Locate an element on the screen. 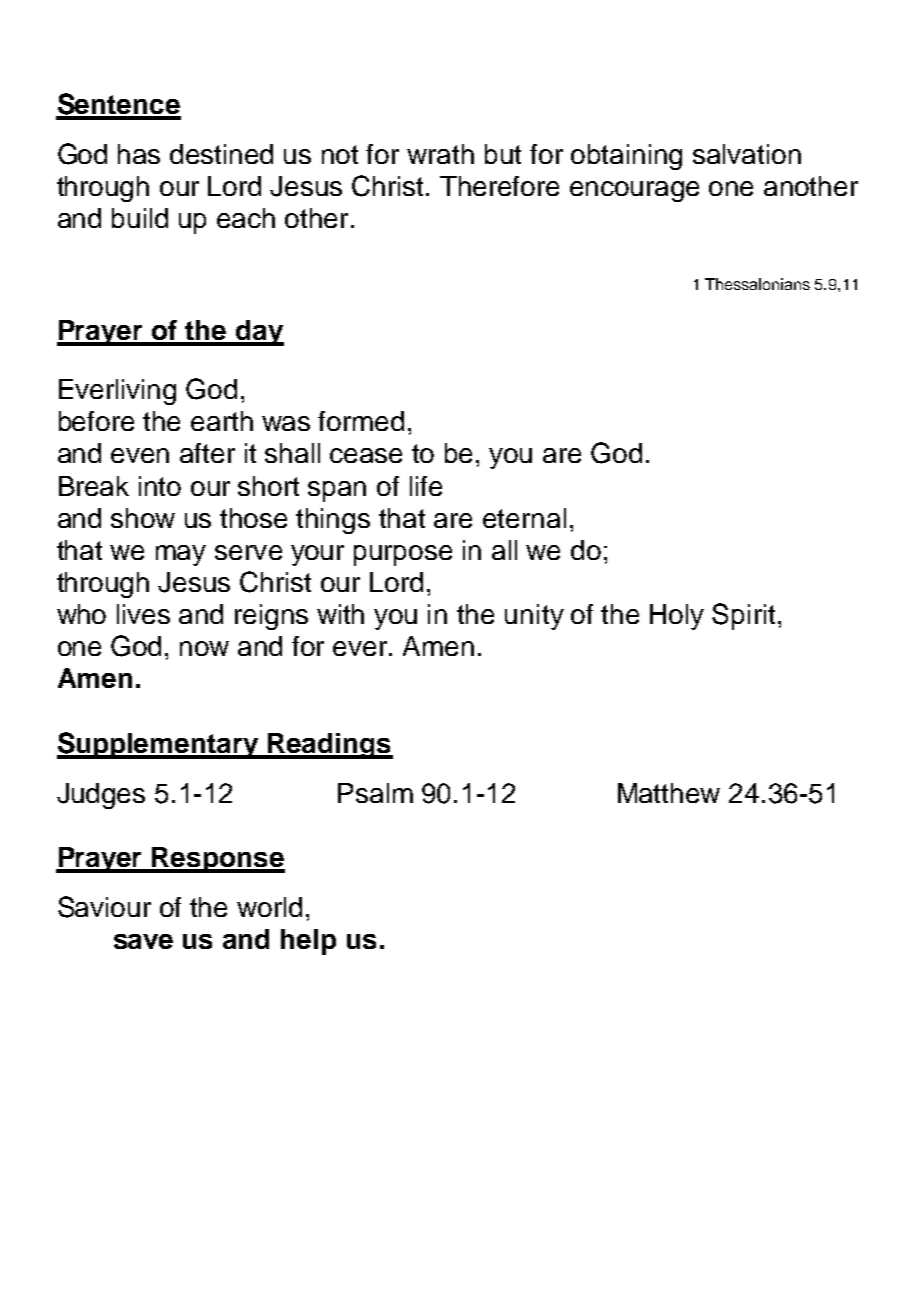 The height and width of the screenshot is (1308, 924). wrath is located at coordinates (440, 154).
